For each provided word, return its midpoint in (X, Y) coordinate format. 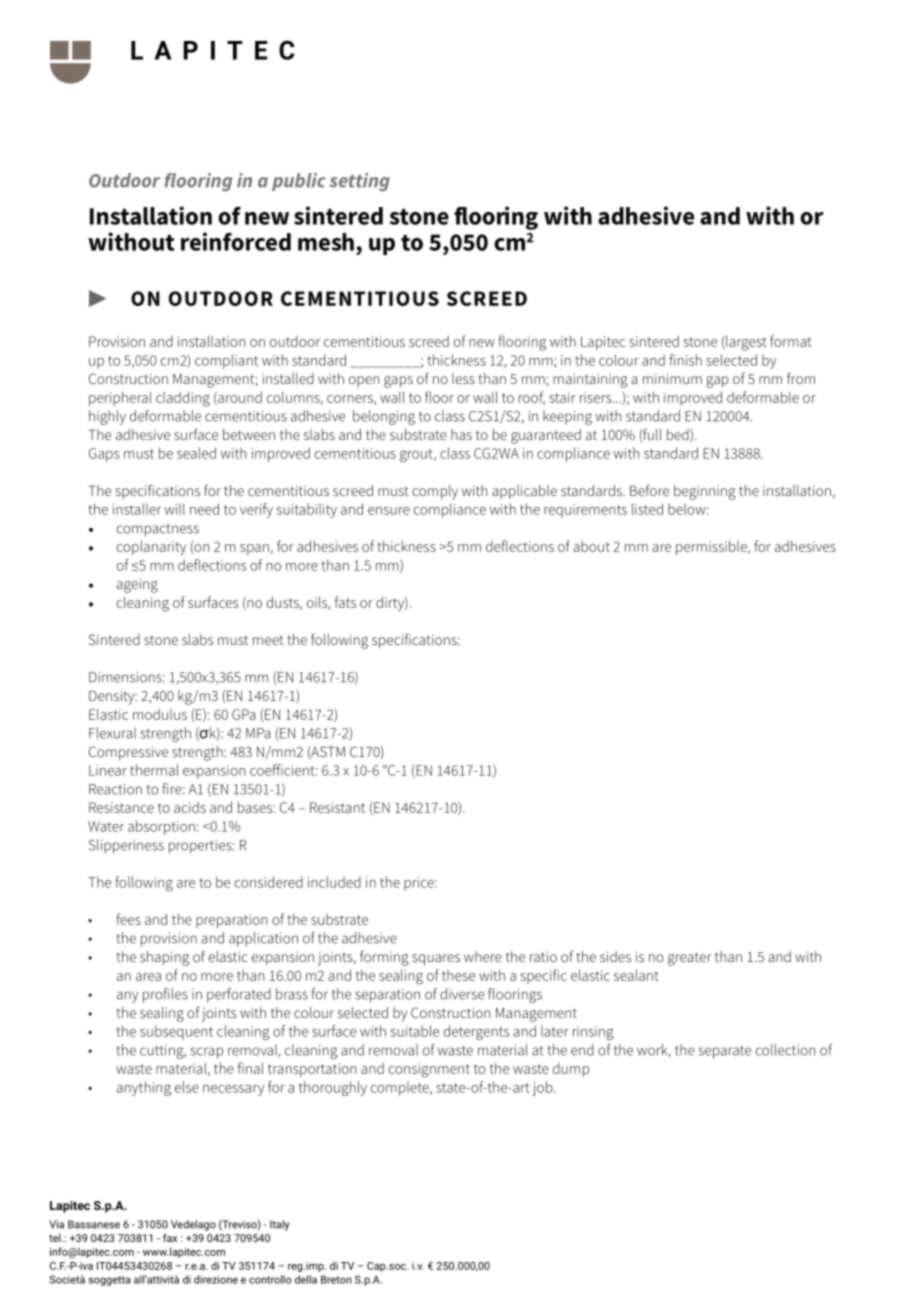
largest (745, 343)
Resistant (337, 807)
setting (359, 182)
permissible (712, 547)
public (299, 182)
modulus (160, 714)
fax (170, 1237)
